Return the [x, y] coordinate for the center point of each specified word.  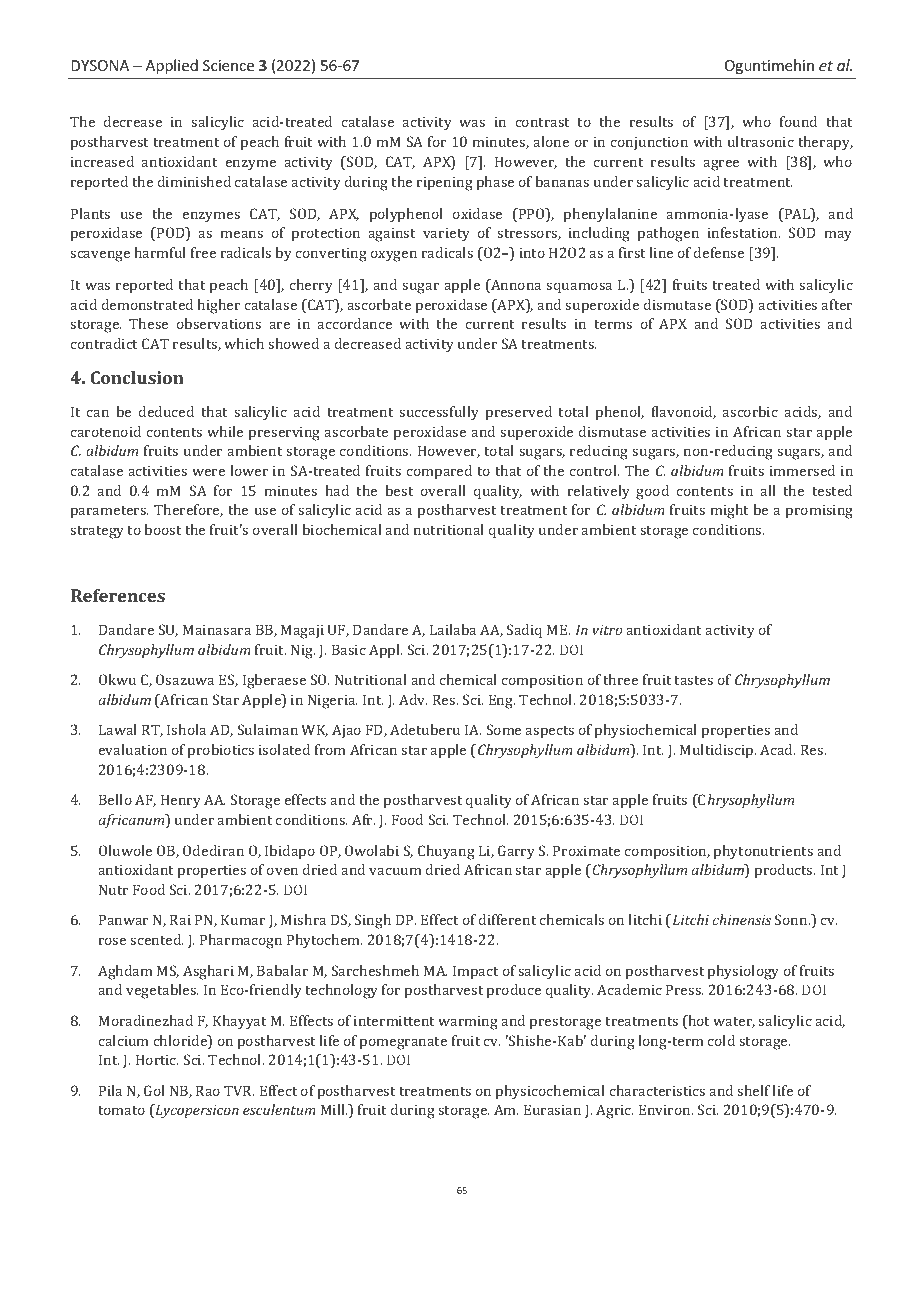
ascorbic [750, 411]
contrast [542, 122]
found [798, 121]
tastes [693, 680]
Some [504, 729]
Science [228, 65]
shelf [753, 1090]
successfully [439, 413]
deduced [166, 411]
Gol [154, 1090]
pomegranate [403, 1043]
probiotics [221, 751]
